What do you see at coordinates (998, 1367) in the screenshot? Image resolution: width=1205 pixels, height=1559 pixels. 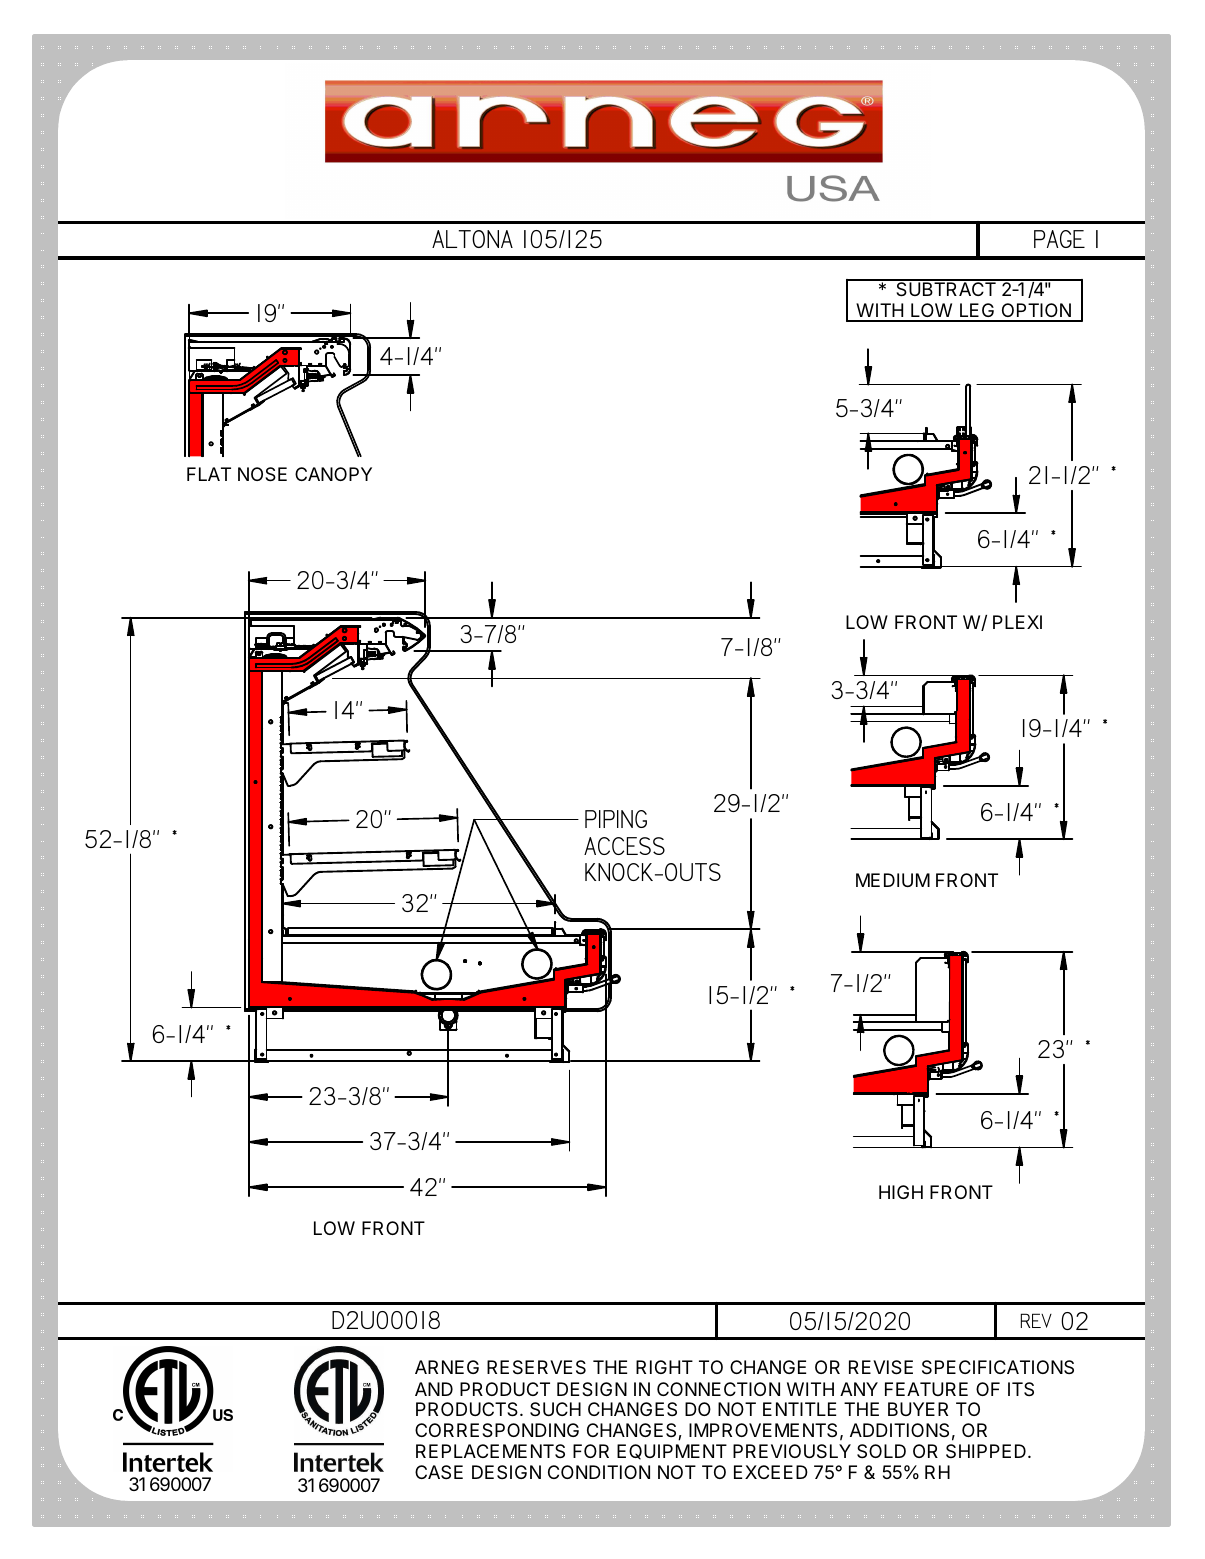 I see `SPECIFICATIONS` at bounding box center [998, 1367].
